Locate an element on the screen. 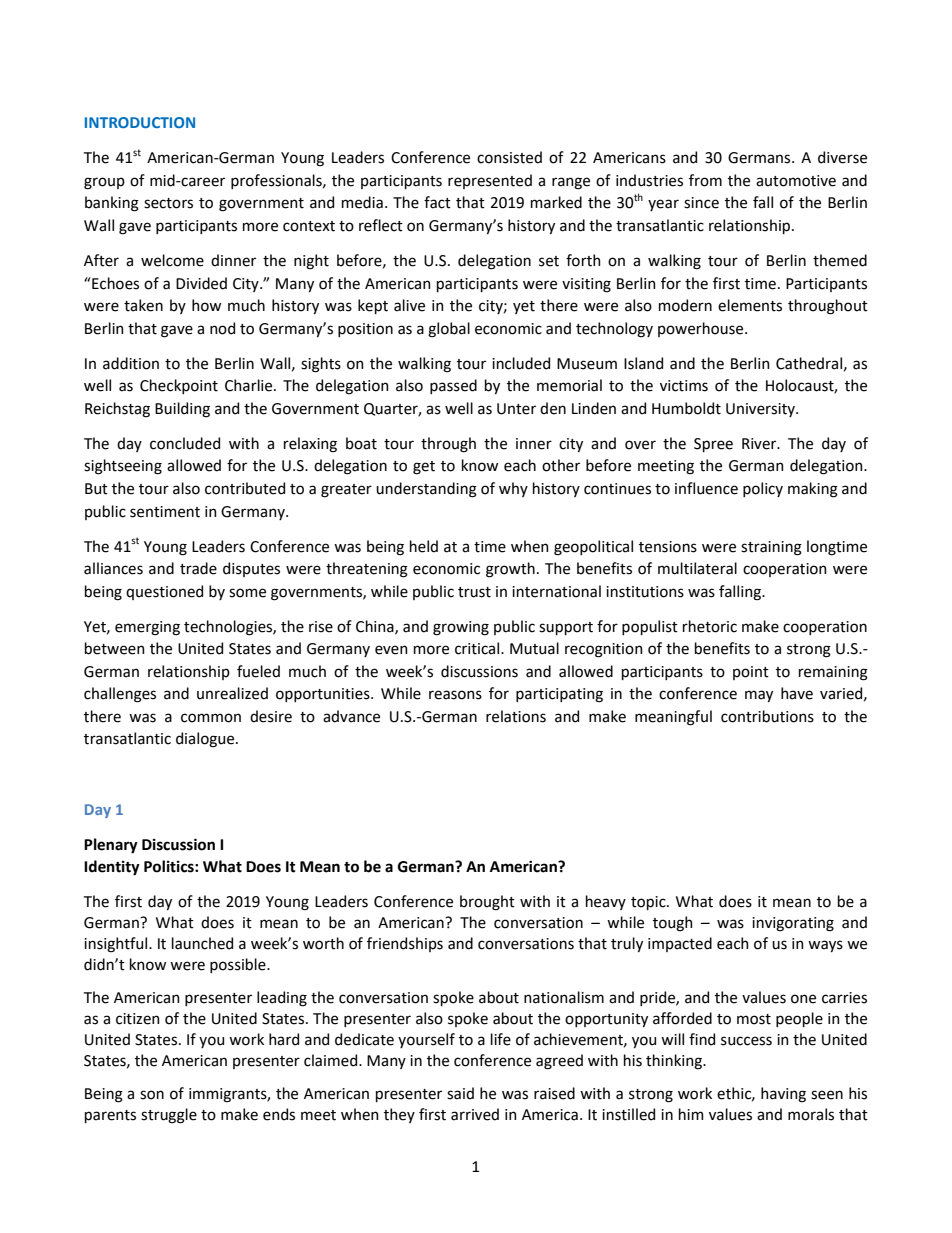 Image resolution: width=952 pixels, height=1233 pixels. struggle is located at coordinates (169, 1116).
